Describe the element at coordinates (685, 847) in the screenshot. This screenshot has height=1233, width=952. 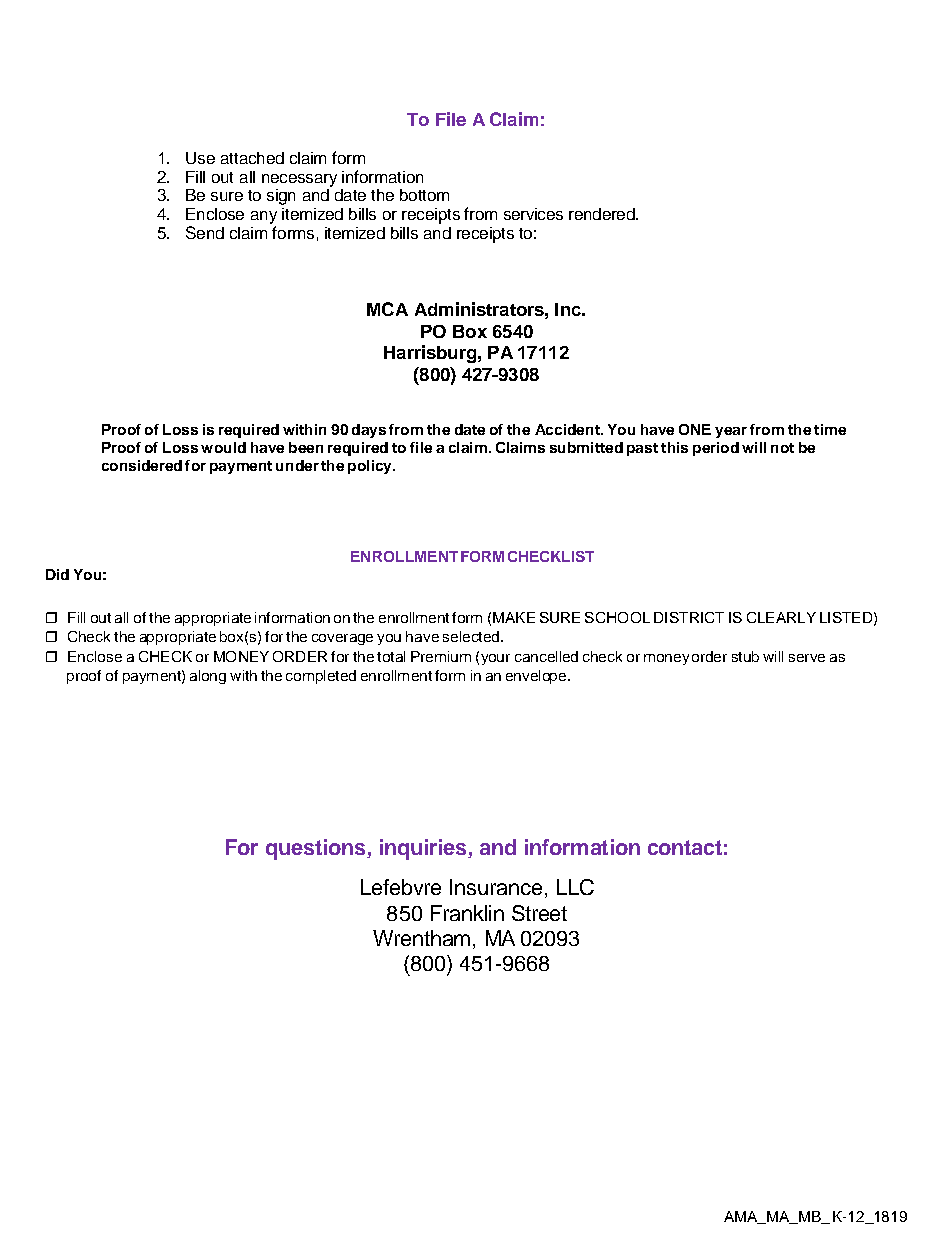
I see `contact` at that location.
